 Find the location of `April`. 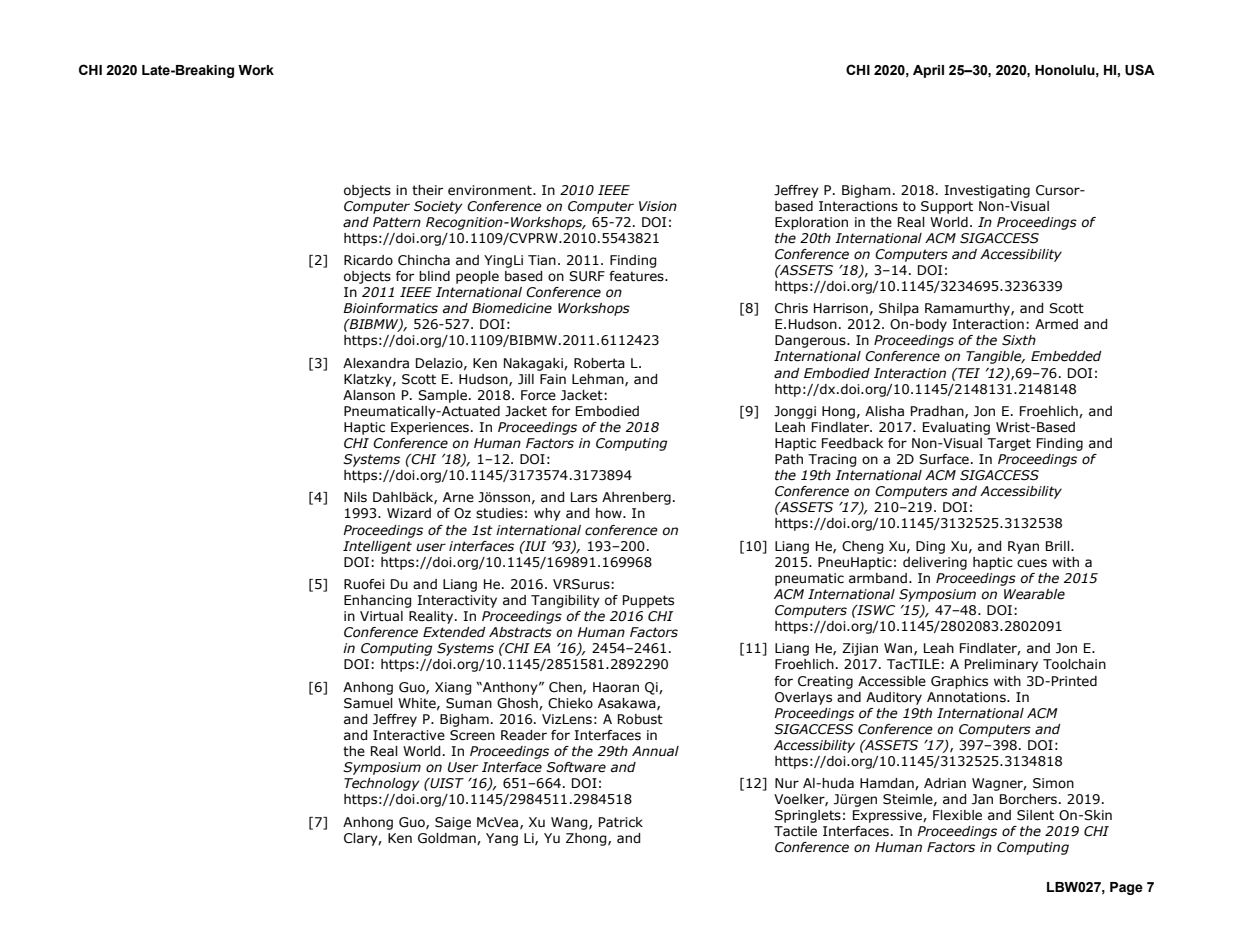

April is located at coordinates (928, 71).
